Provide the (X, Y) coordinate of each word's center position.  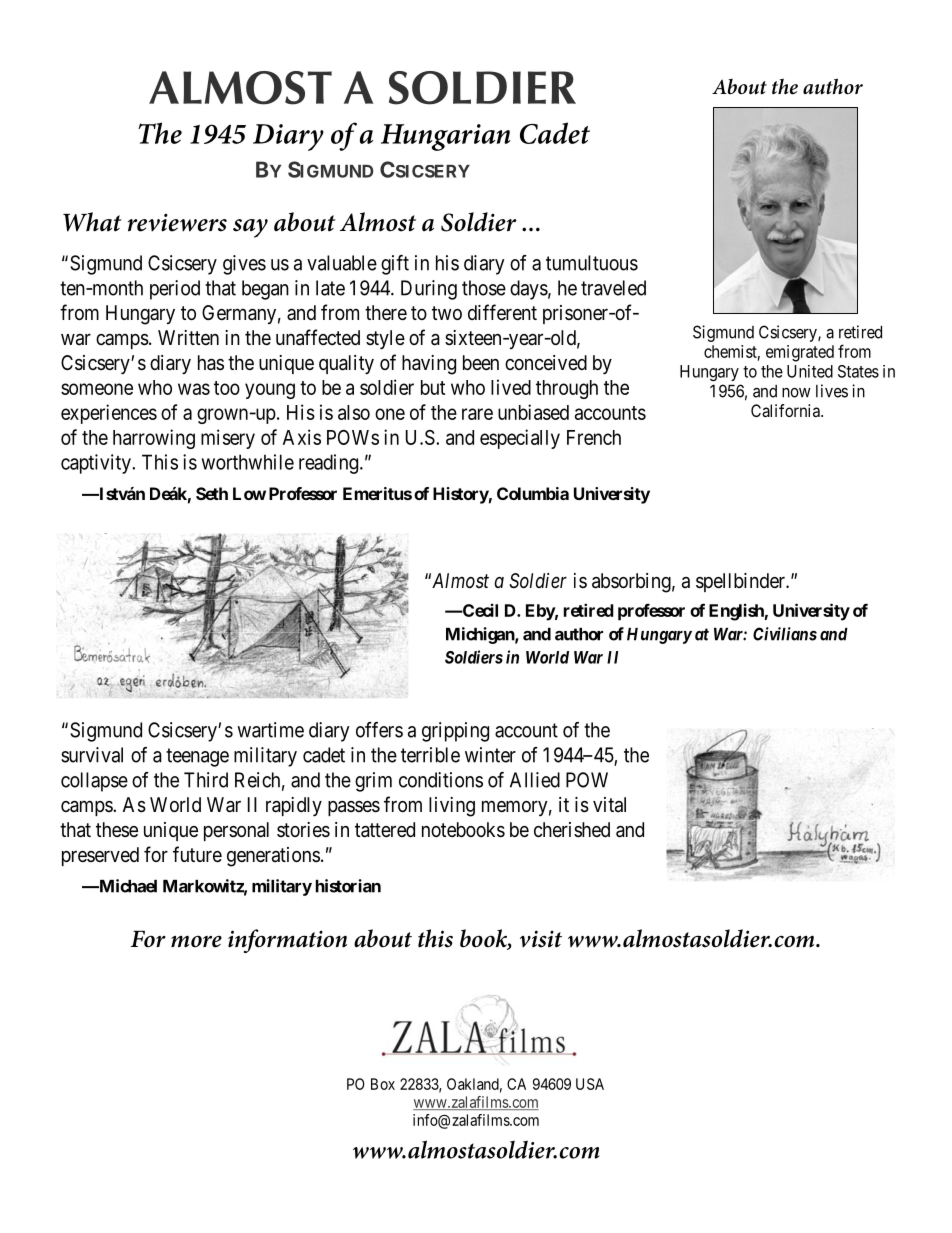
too (227, 388)
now (796, 393)
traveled (613, 288)
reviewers (177, 223)
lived (511, 387)
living (452, 807)
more (196, 941)
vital (609, 805)
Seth (212, 493)
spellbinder (741, 582)
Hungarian (446, 137)
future (197, 854)
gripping (455, 732)
